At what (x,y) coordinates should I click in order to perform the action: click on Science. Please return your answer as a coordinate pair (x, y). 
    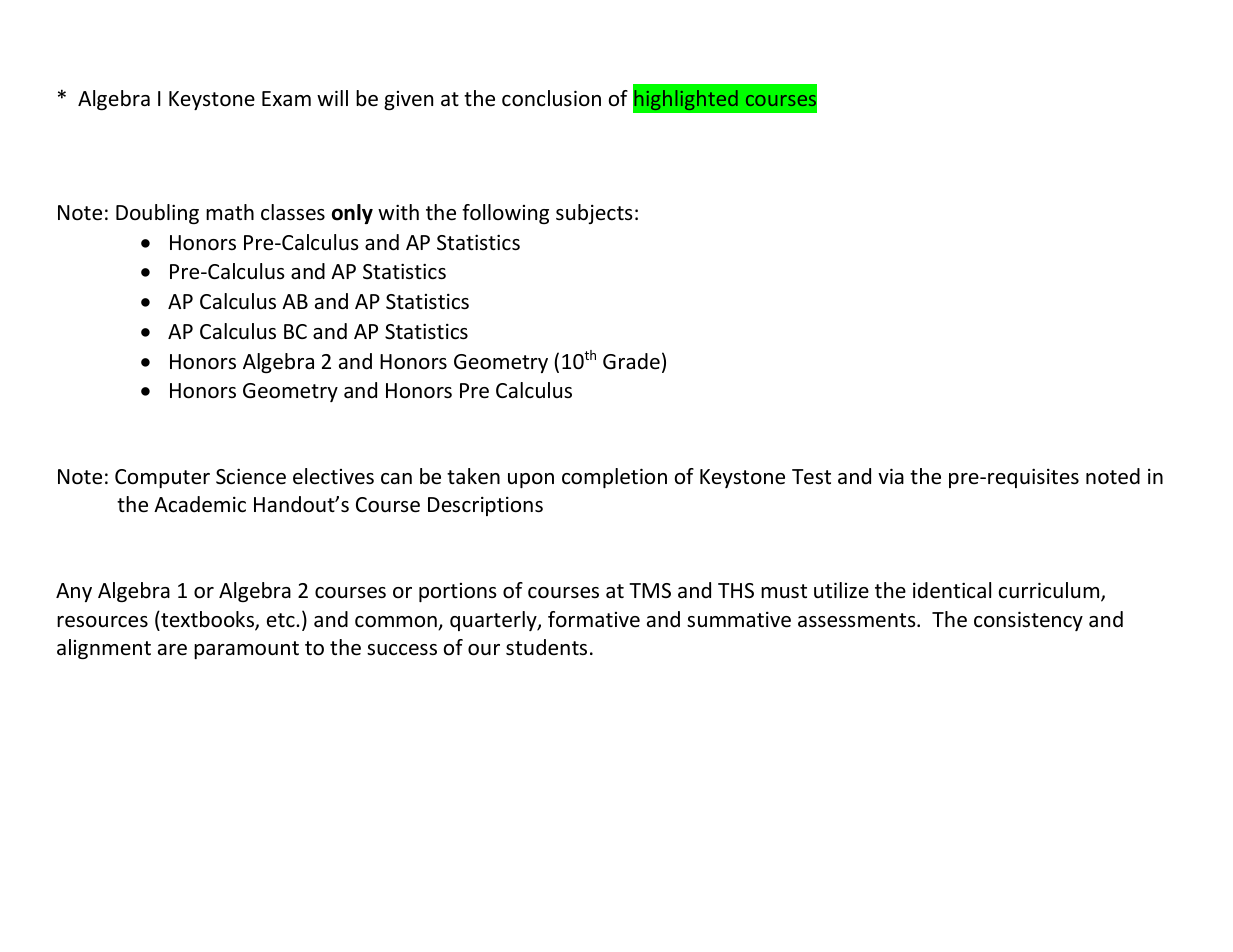
    Looking at the image, I should click on (251, 476).
